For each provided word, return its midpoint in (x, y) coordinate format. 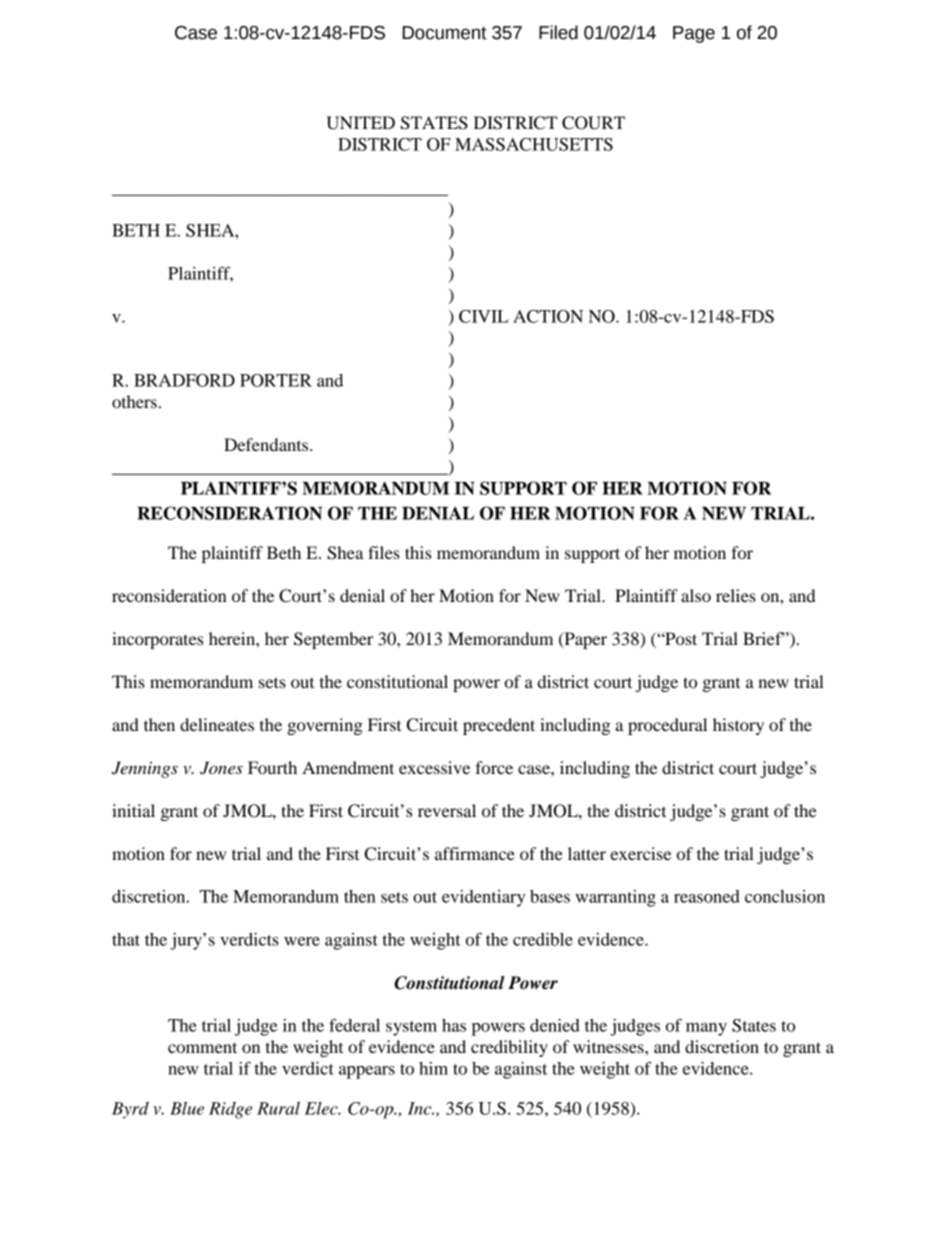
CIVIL (483, 316)
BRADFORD (184, 380)
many (706, 1029)
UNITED (360, 123)
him (433, 1068)
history (738, 726)
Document (445, 33)
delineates (217, 724)
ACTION (548, 316)
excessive (434, 767)
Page (694, 34)
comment (202, 1047)
